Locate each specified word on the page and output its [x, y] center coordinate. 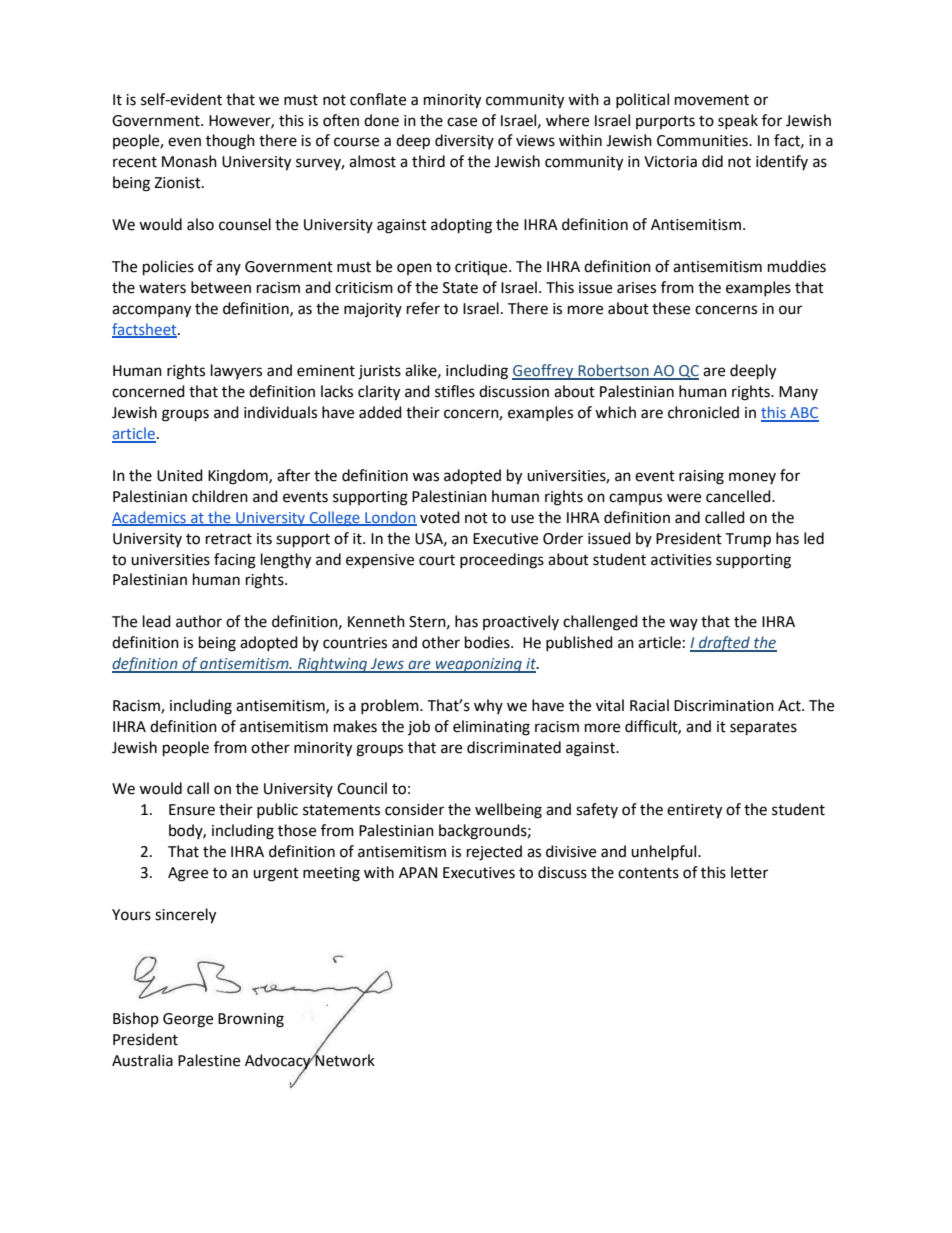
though [230, 142]
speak [738, 121]
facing [235, 561]
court [437, 560]
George [188, 1020]
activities [681, 560]
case [462, 122]
